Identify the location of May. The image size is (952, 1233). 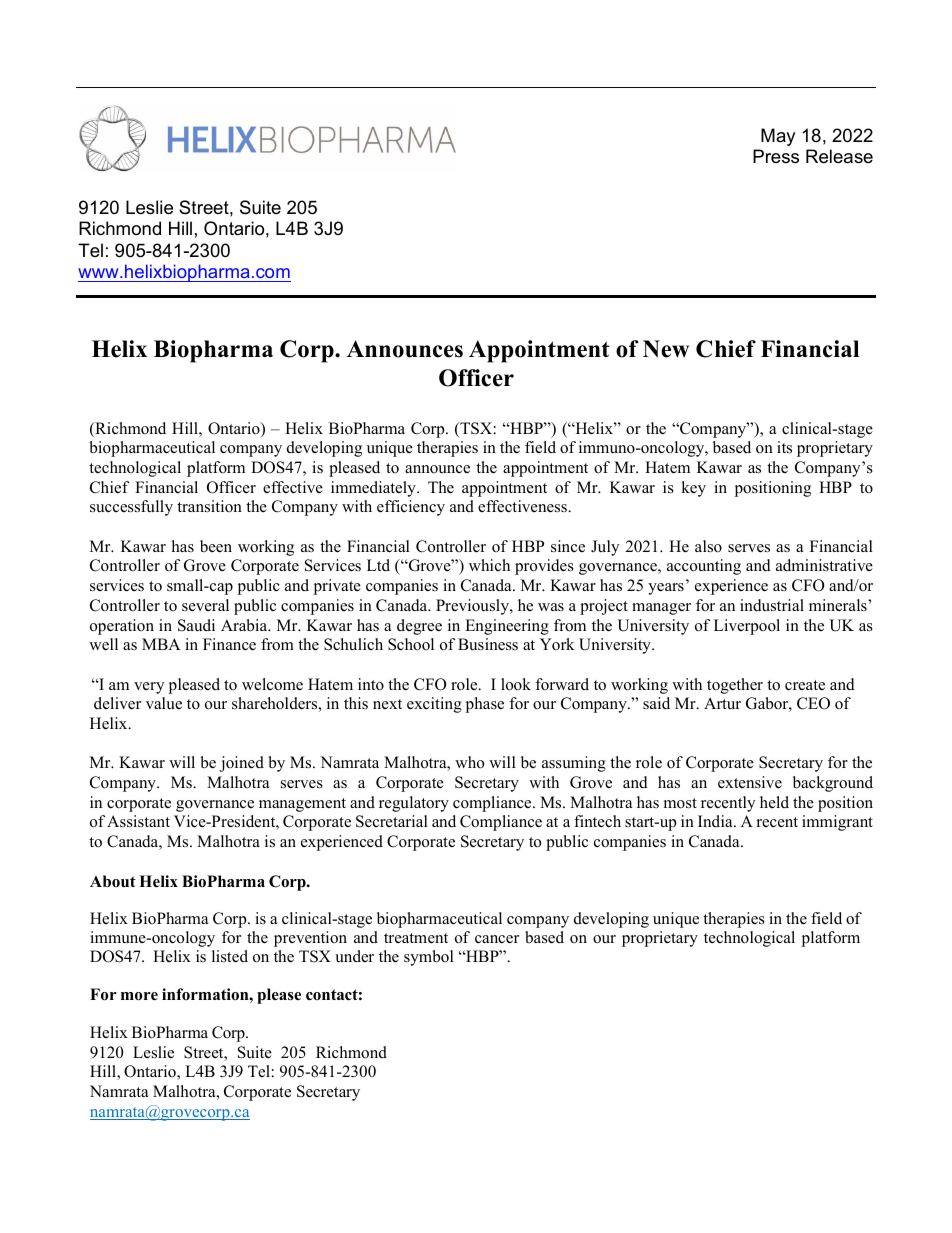
(778, 137).
